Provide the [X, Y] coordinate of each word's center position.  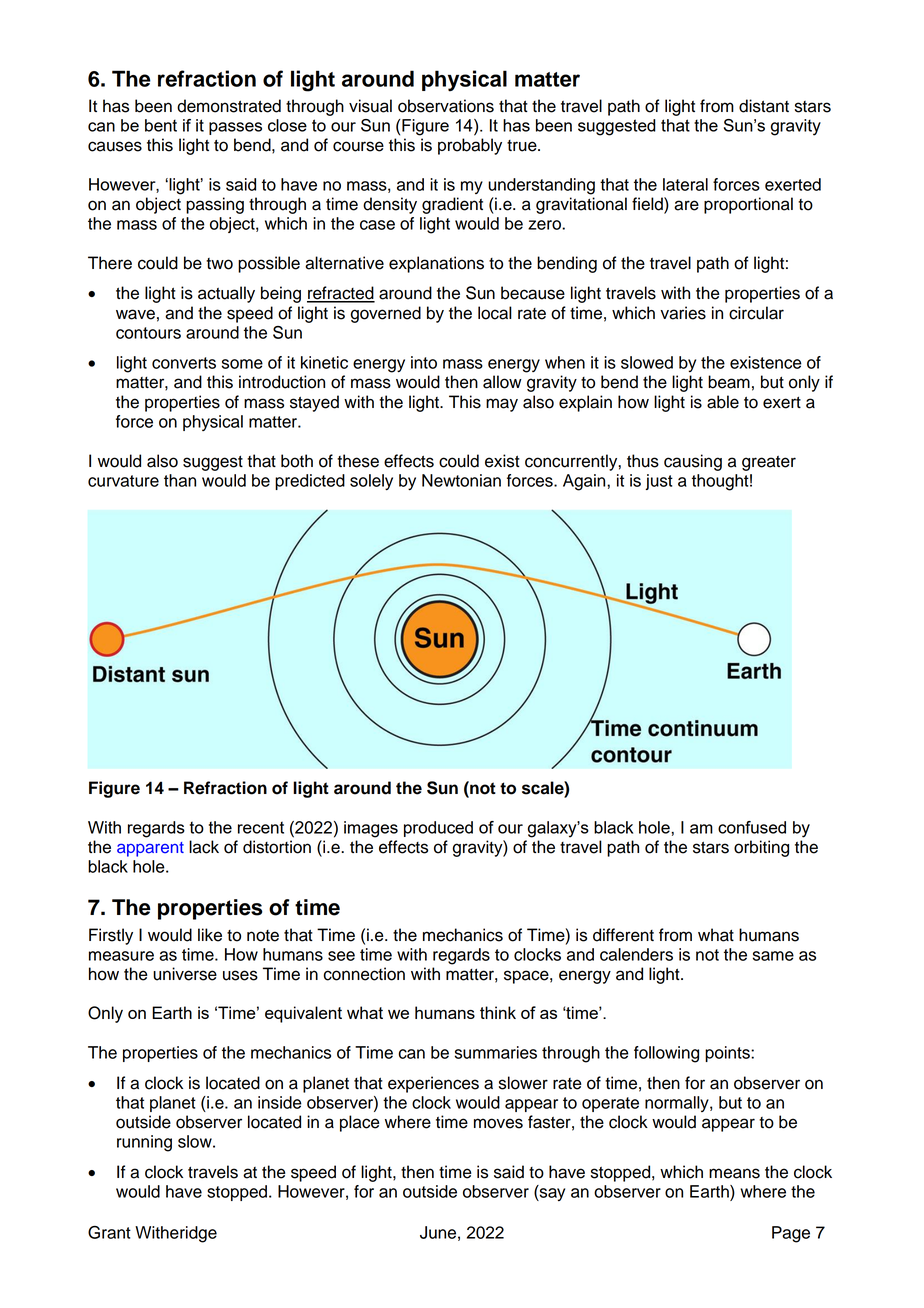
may [502, 405]
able [723, 402]
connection [364, 974]
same [773, 956]
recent [261, 827]
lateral [685, 184]
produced [438, 829]
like [210, 935]
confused [752, 827]
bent [161, 125]
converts [184, 363]
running [144, 1143]
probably [470, 146]
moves [498, 1123]
